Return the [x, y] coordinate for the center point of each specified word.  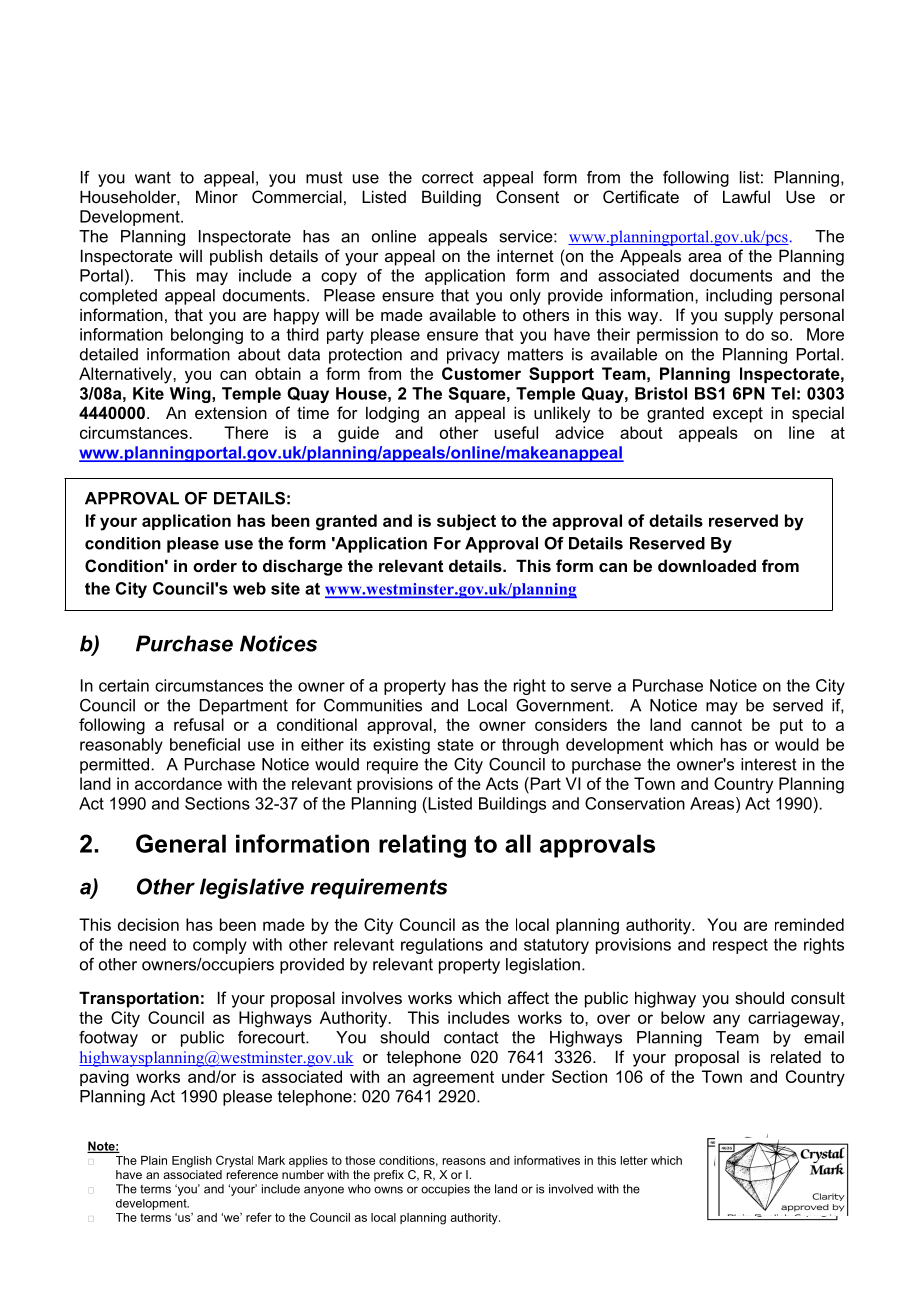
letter [634, 1160]
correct [448, 177]
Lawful [746, 196]
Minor [217, 196]
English [192, 1162]
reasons [464, 1161]
